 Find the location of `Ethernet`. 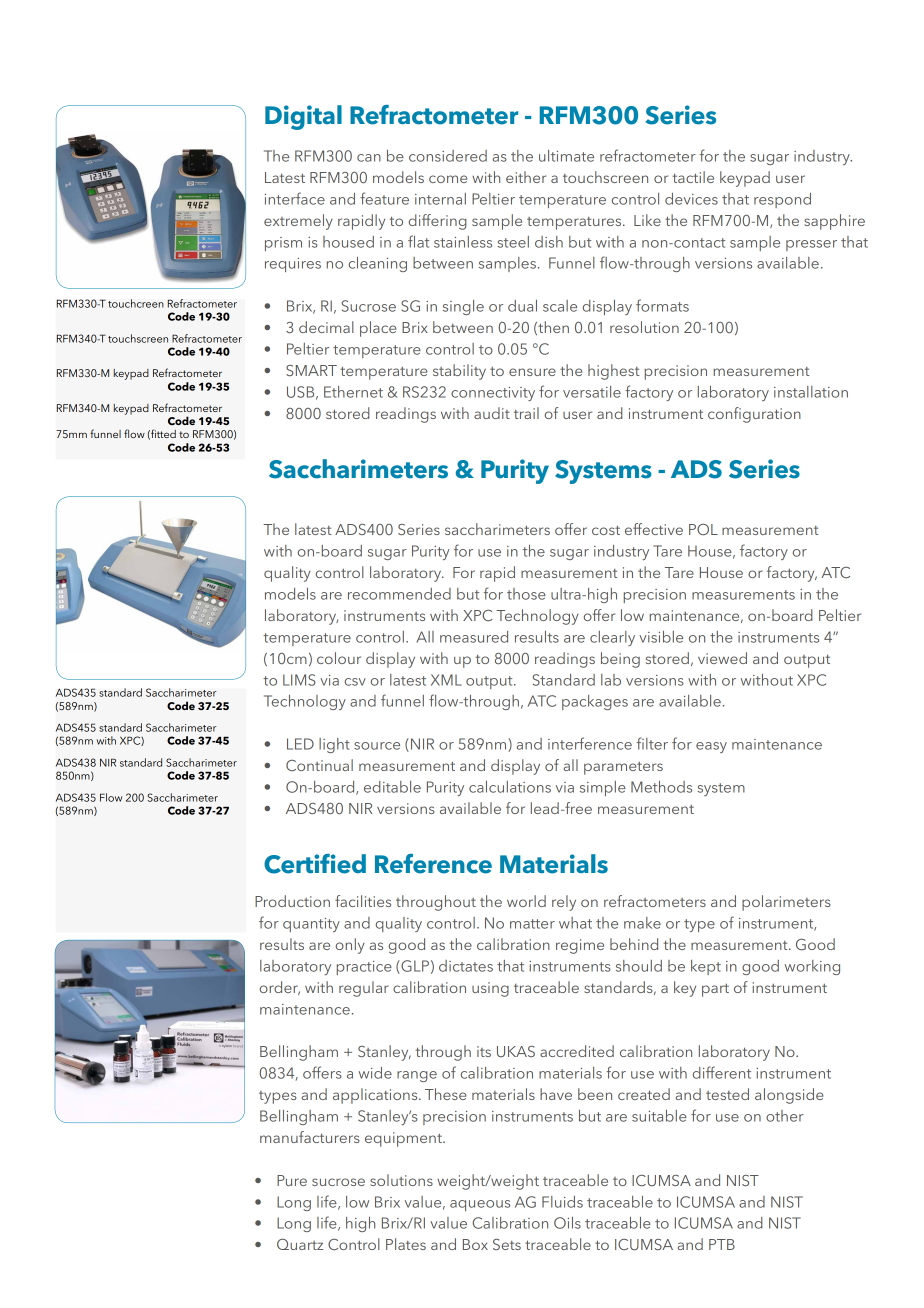

Ethernet is located at coordinates (353, 392).
